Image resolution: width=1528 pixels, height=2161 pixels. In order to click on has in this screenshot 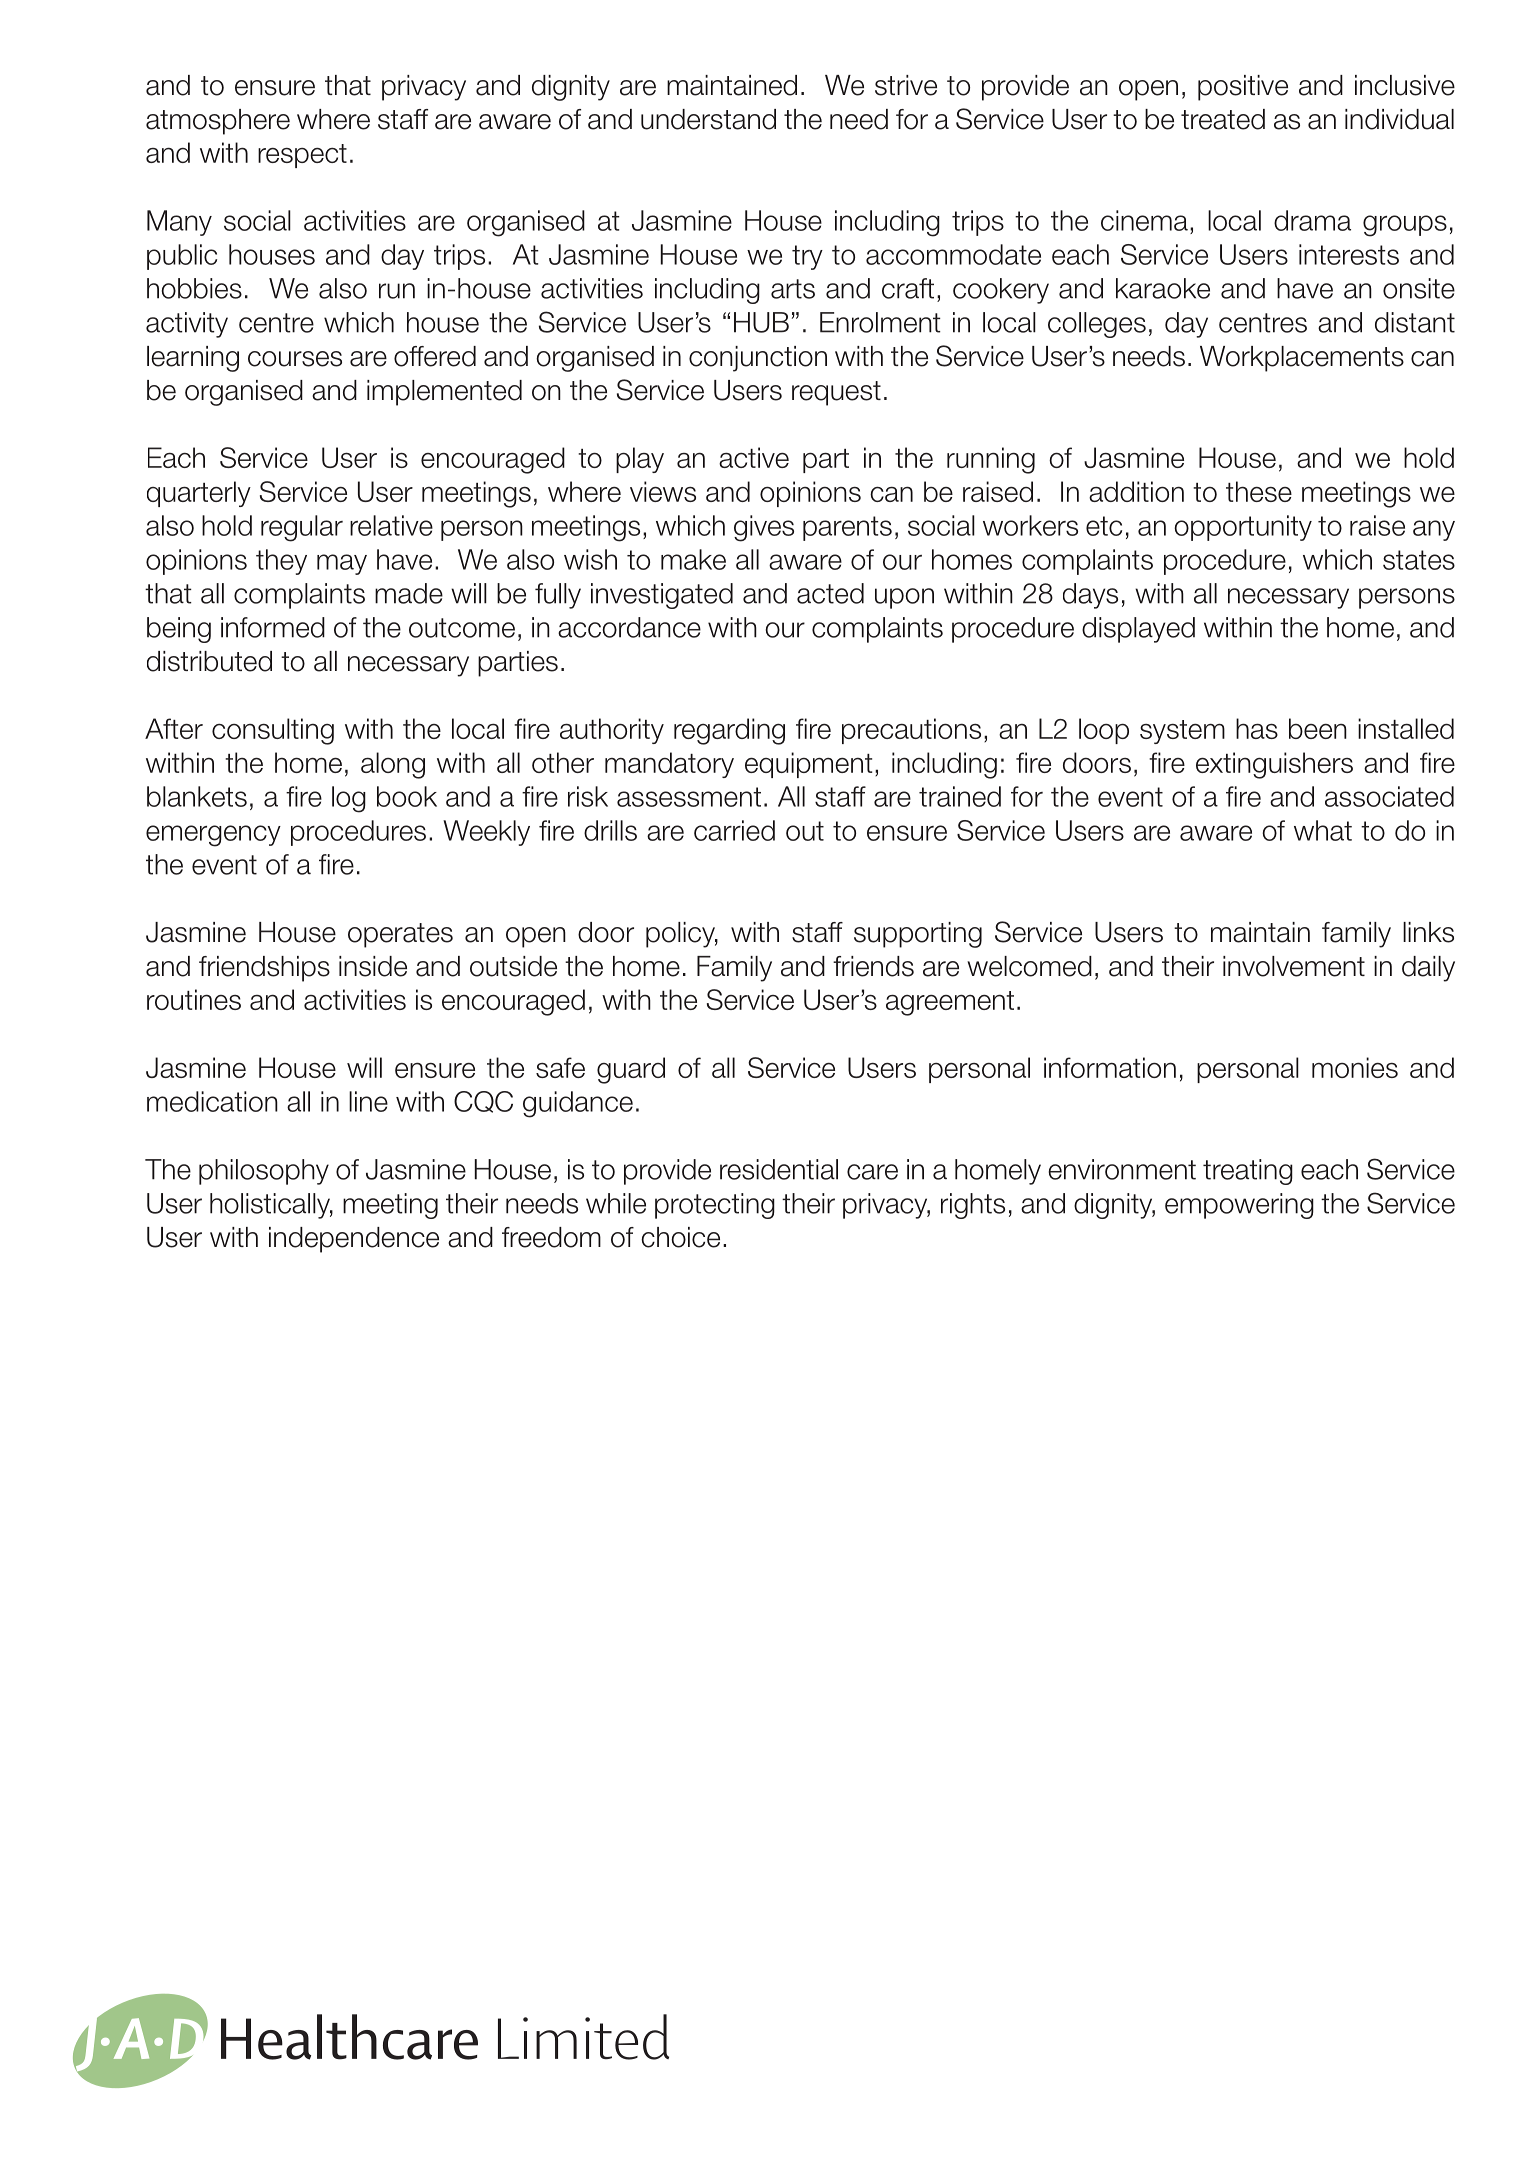, I will do `click(1257, 728)`.
